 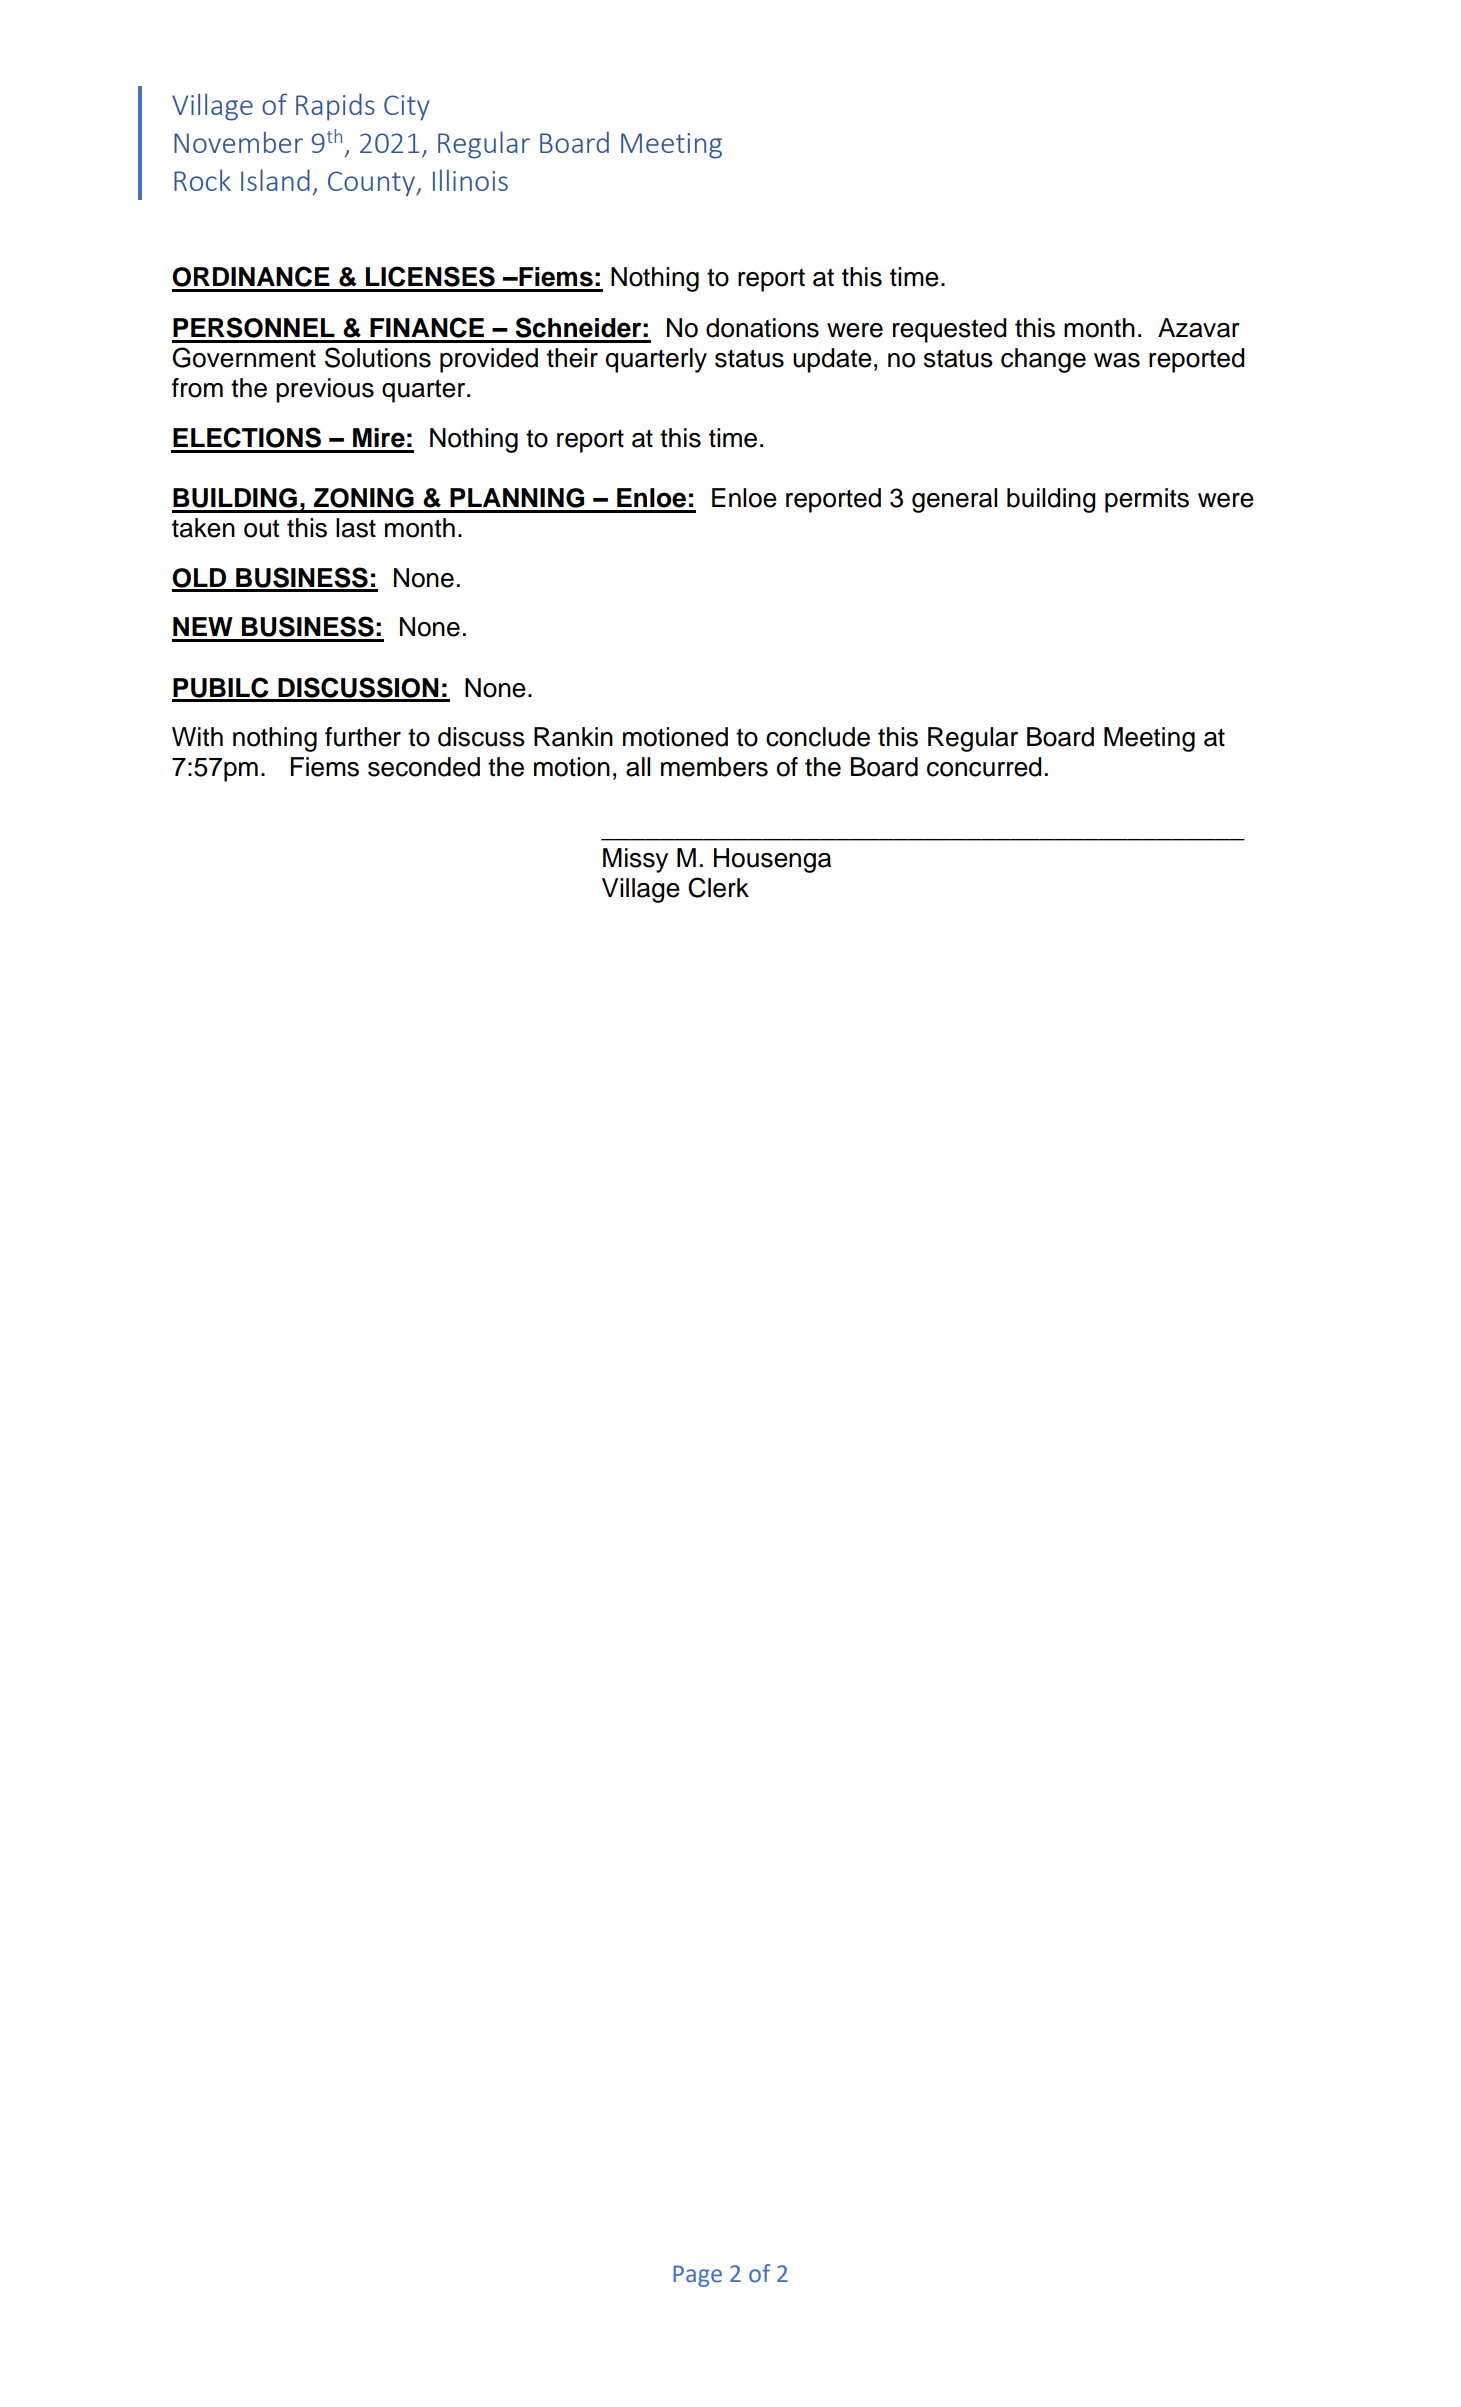 I want to click on Island, so click(x=275, y=180).
